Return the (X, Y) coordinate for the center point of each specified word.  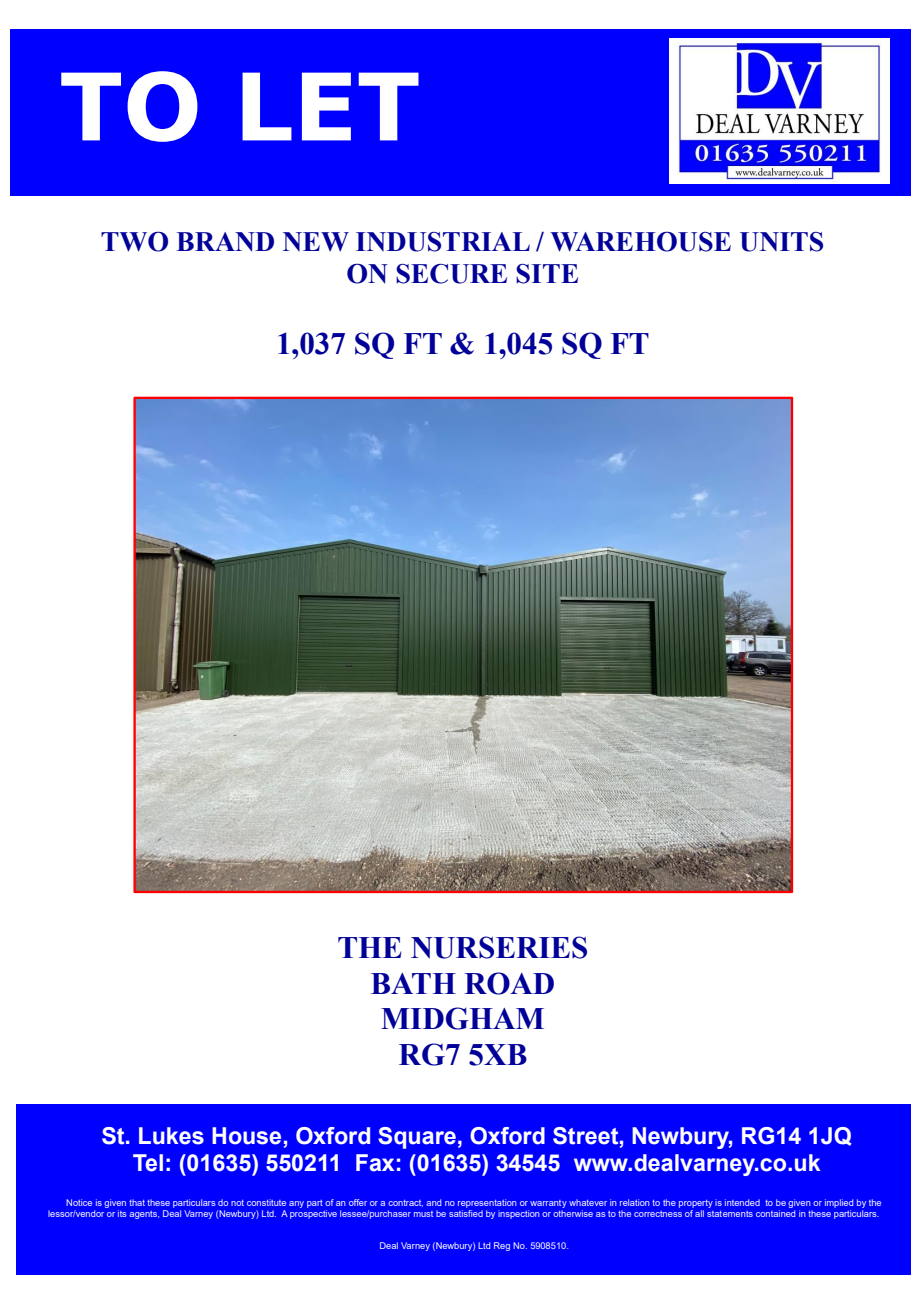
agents (144, 1215)
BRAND (225, 241)
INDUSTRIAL (443, 242)
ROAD (509, 983)
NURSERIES (499, 947)
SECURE (451, 274)
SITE (547, 274)
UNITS (781, 242)
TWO (134, 241)
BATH (413, 983)
